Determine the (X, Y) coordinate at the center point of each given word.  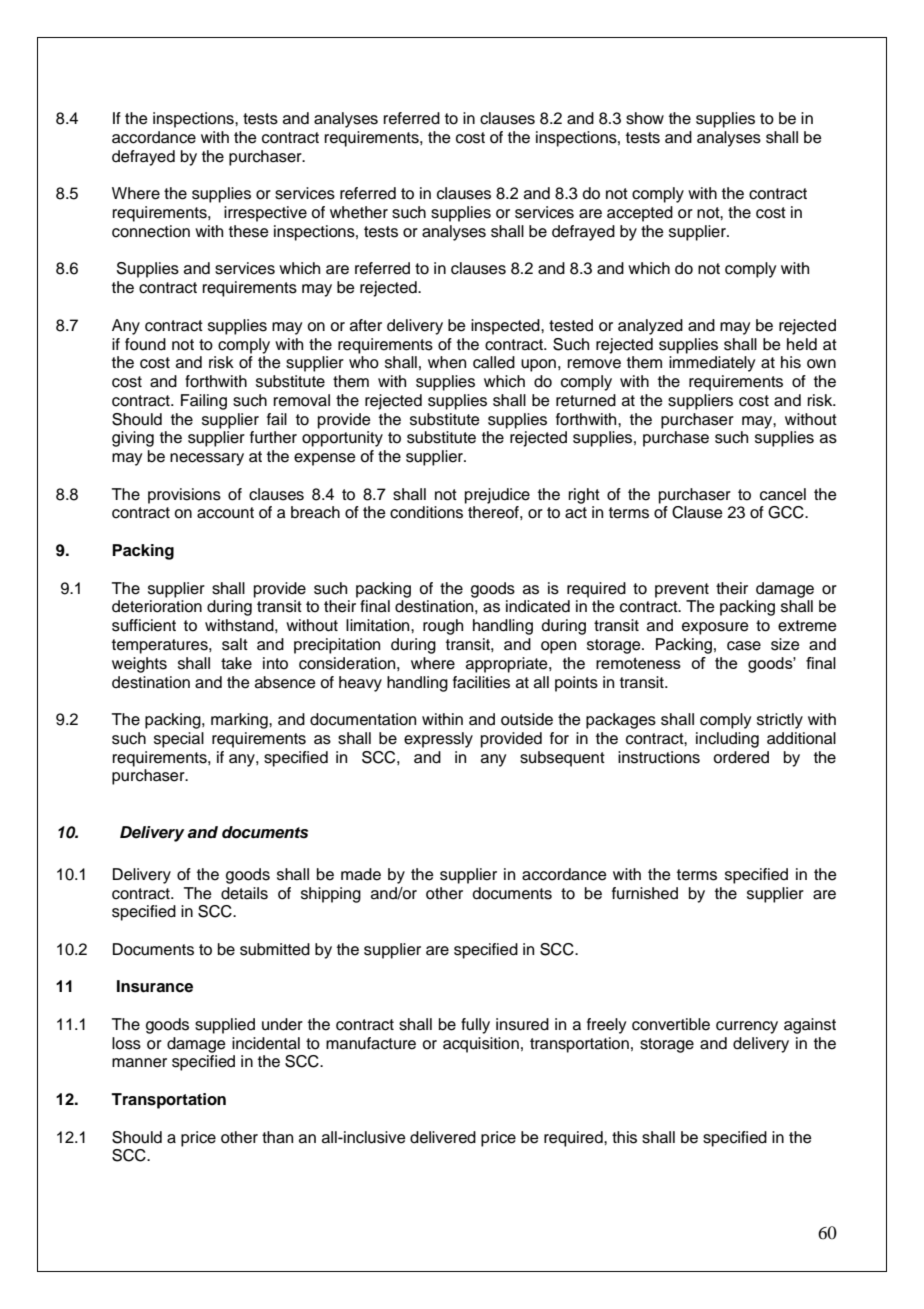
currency (747, 1027)
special (179, 740)
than (277, 1137)
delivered (443, 1137)
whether (359, 212)
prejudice (497, 496)
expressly (438, 740)
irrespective (265, 214)
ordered (741, 757)
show (645, 118)
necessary (207, 459)
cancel (783, 494)
